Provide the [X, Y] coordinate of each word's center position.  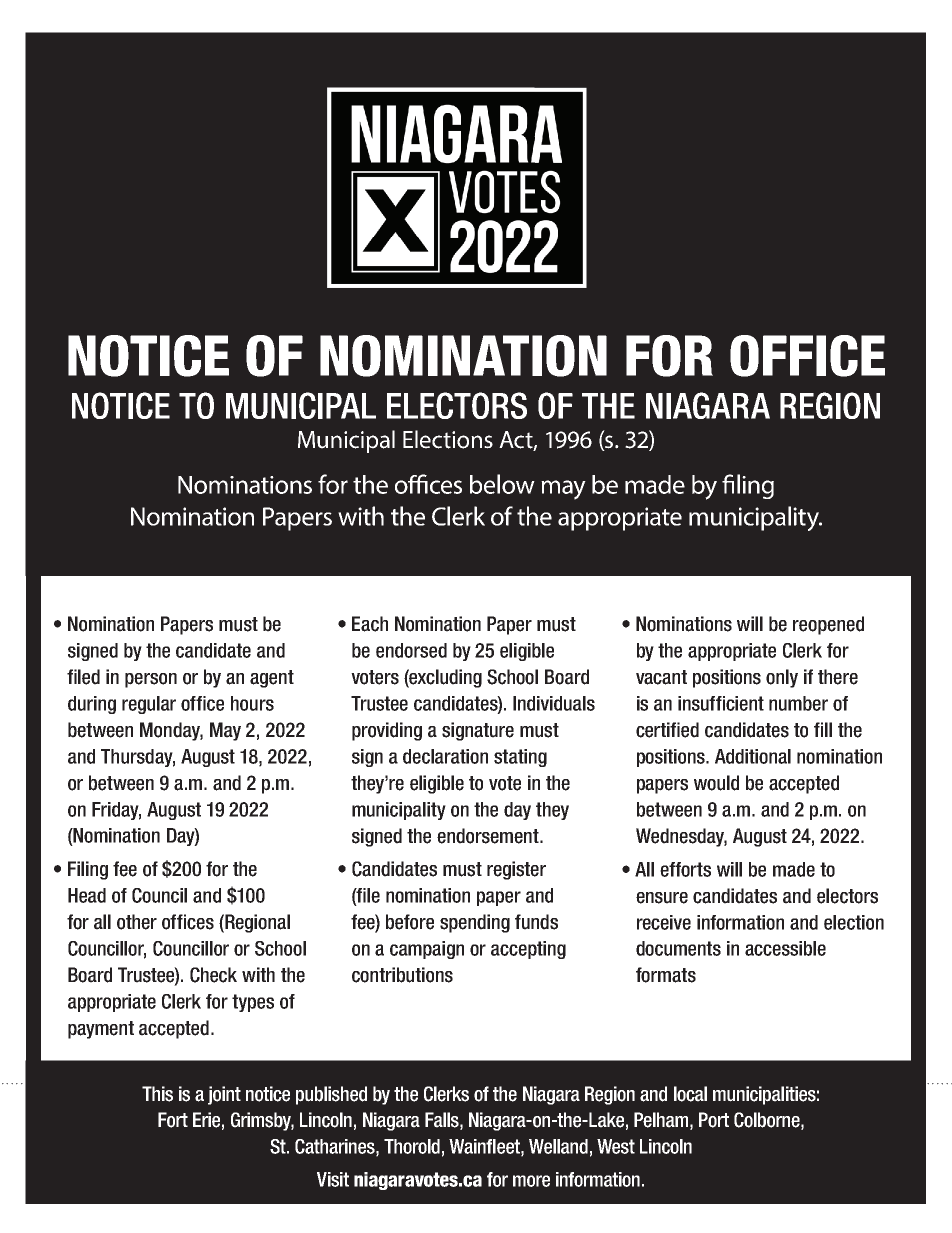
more [531, 1181]
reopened [828, 625]
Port [714, 1120]
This [157, 1094]
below [502, 484]
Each [370, 624]
